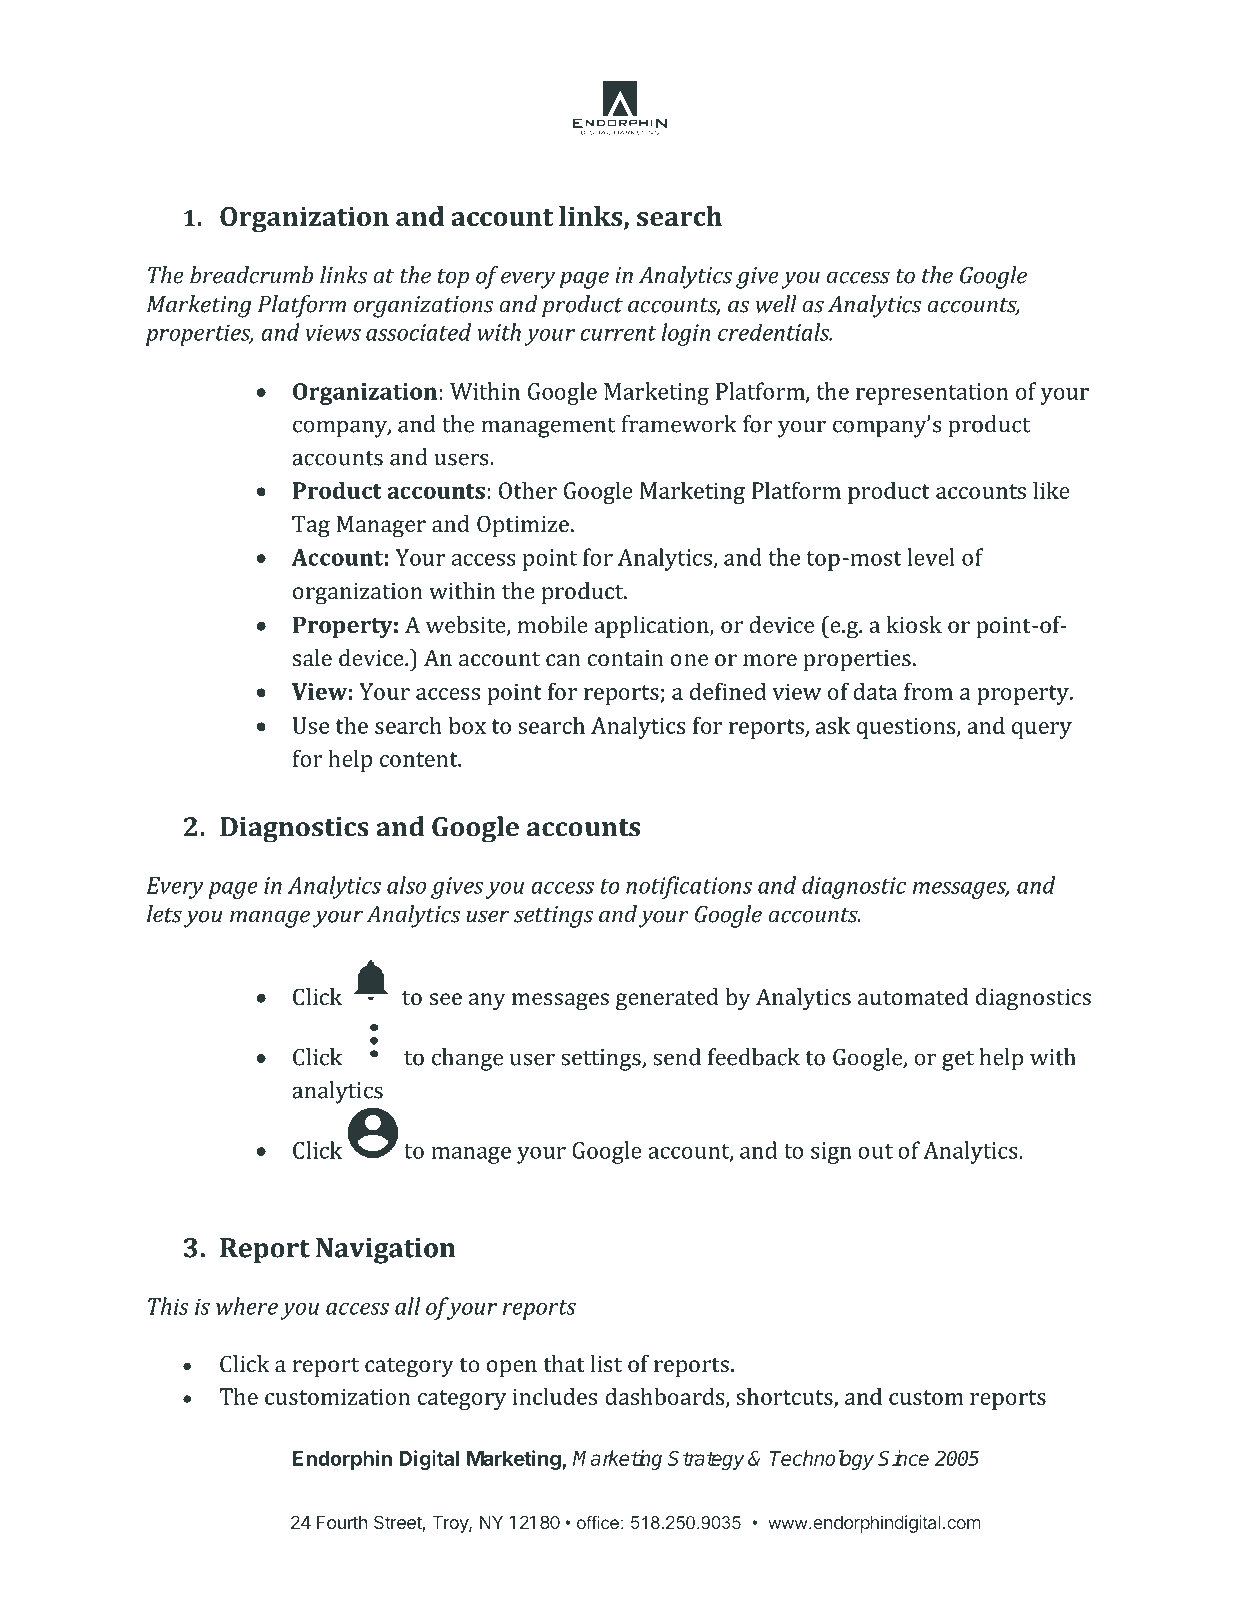  What do you see at coordinates (467, 1059) in the image?
I see `change` at bounding box center [467, 1059].
